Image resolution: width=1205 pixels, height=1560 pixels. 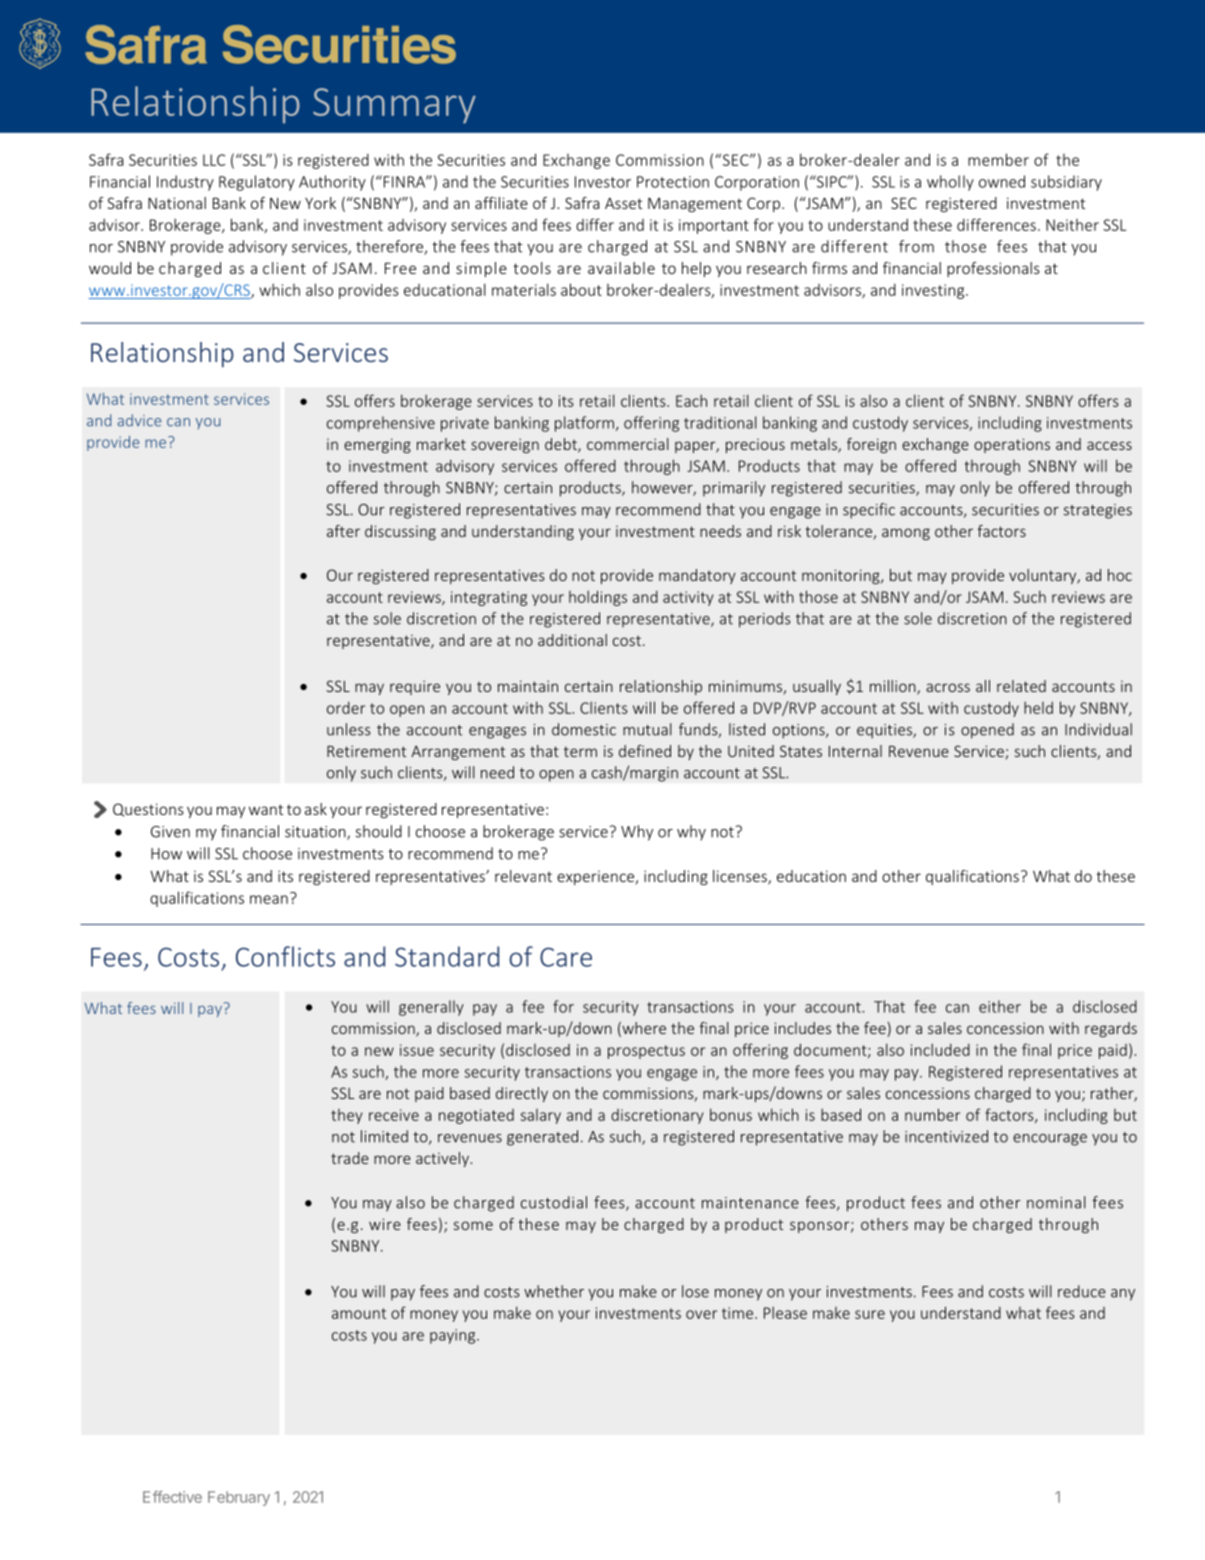 I want to click on generated, so click(x=542, y=1138).
